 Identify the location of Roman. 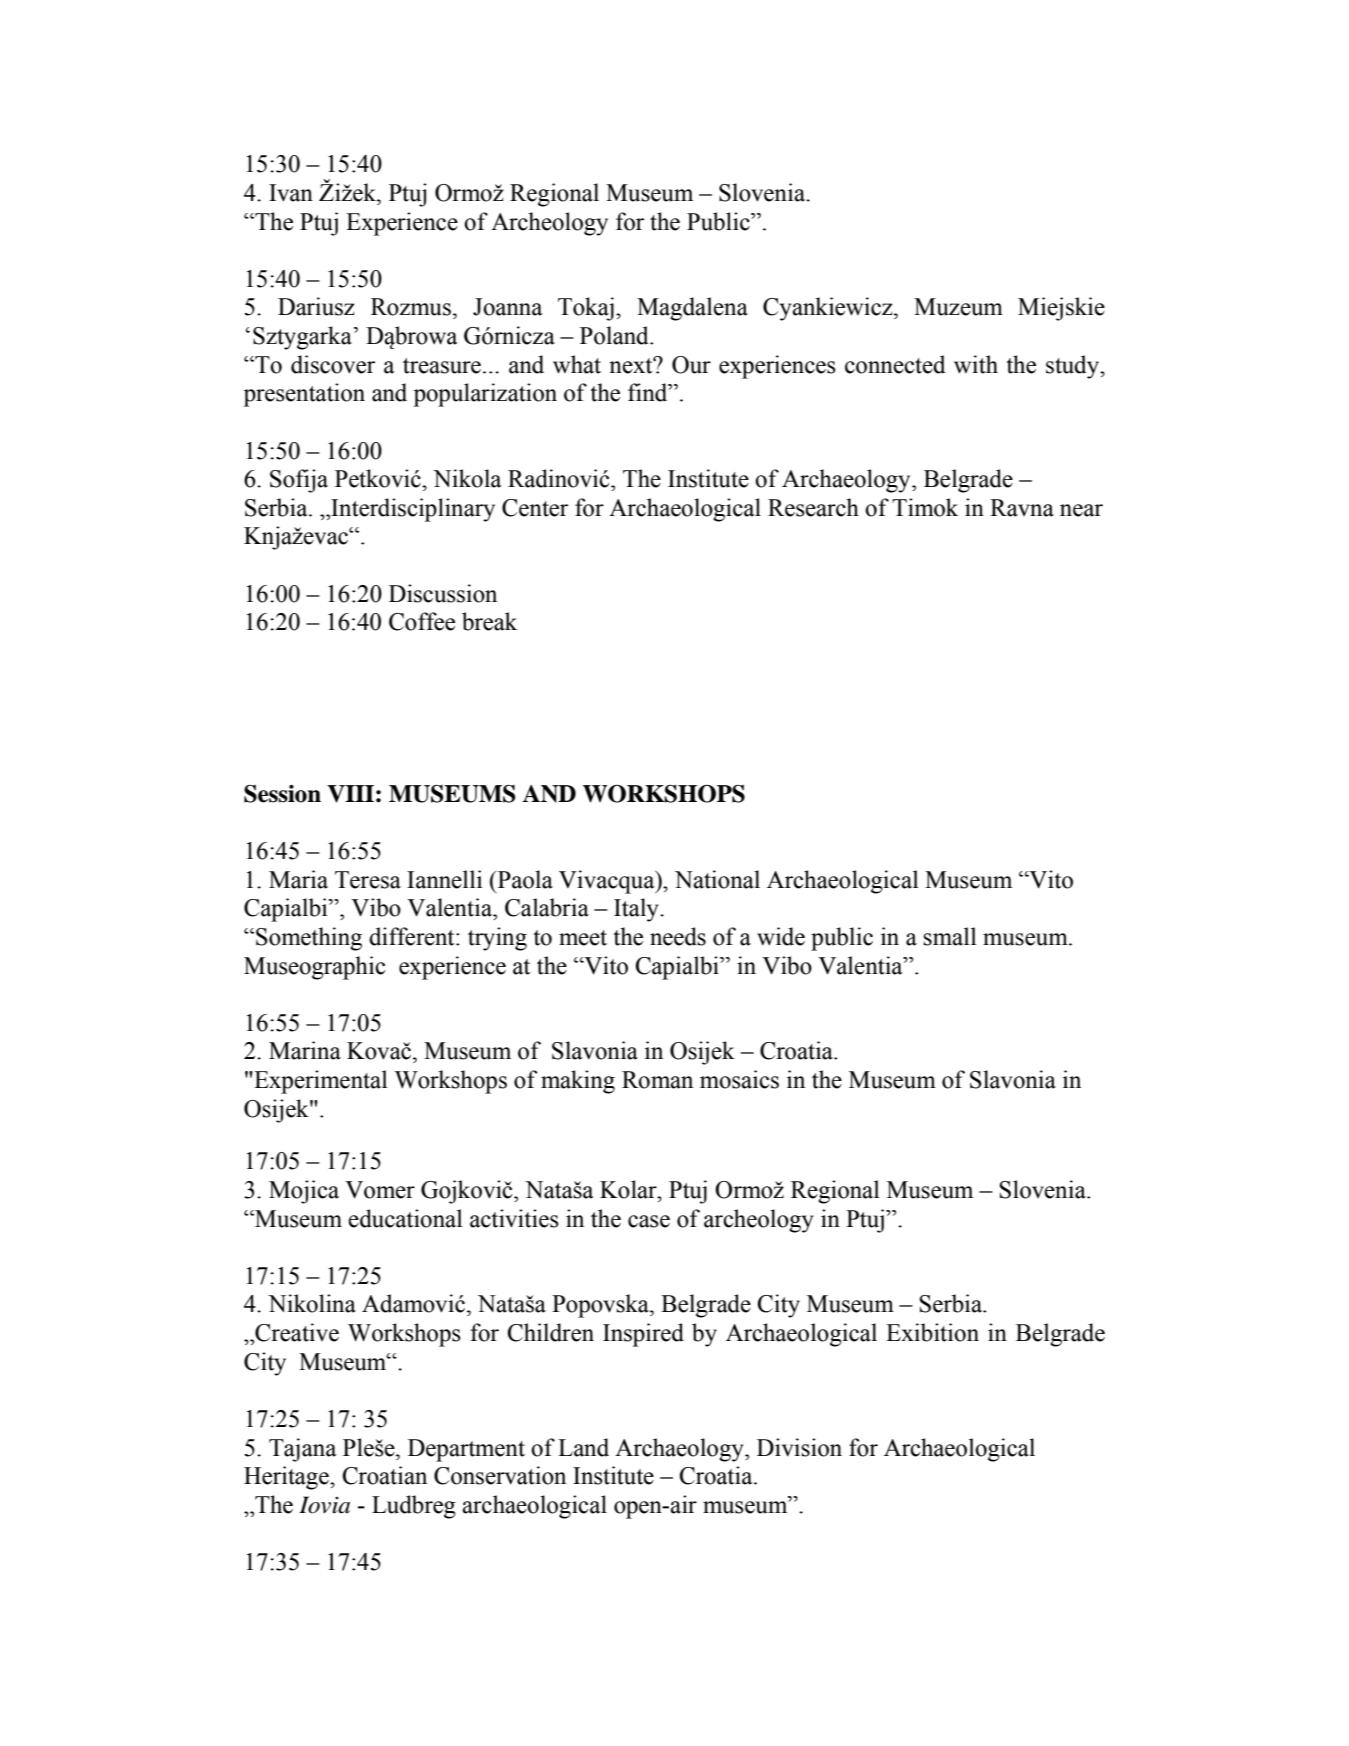
(657, 1080).
